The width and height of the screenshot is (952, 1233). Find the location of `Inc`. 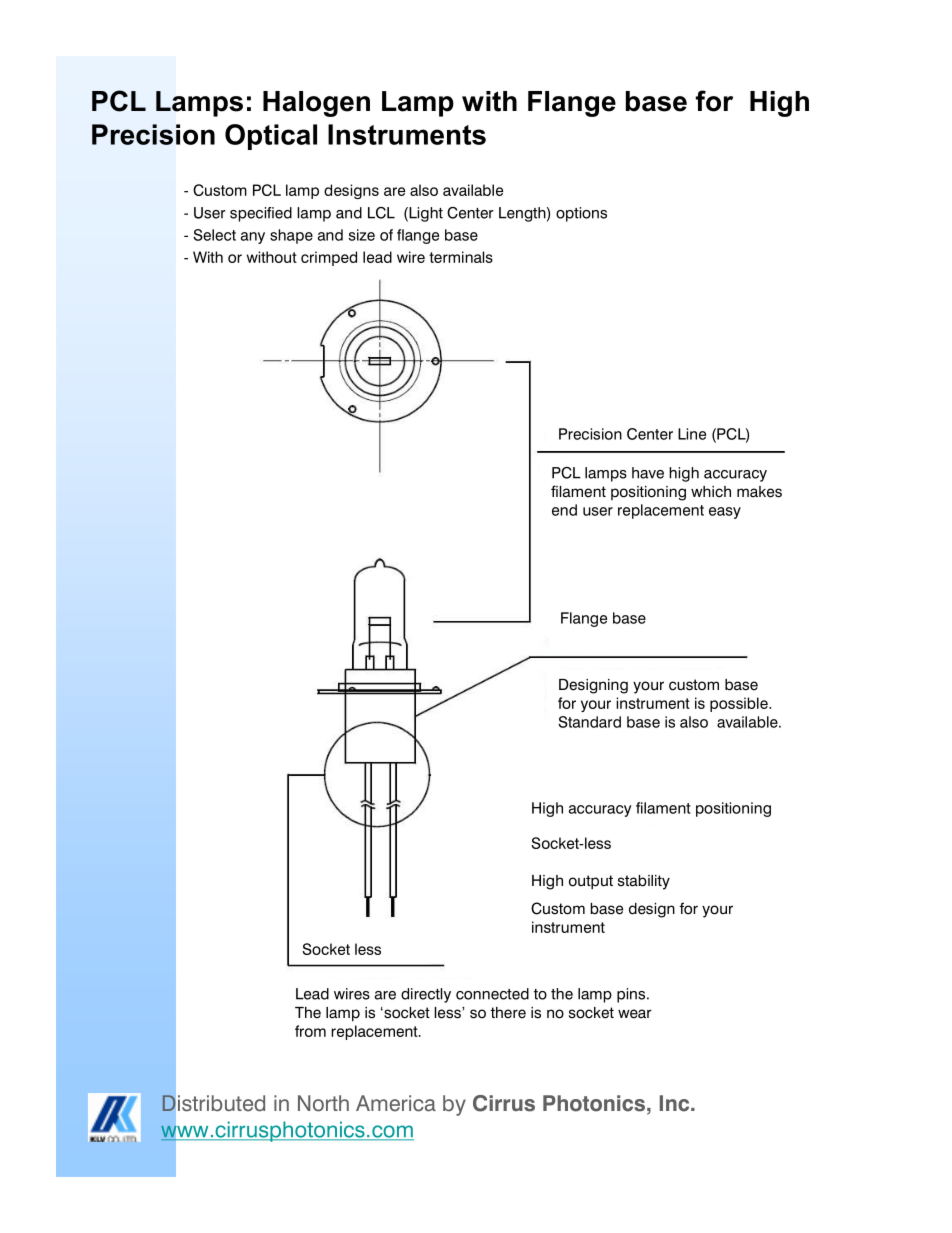

Inc is located at coordinates (676, 1103).
